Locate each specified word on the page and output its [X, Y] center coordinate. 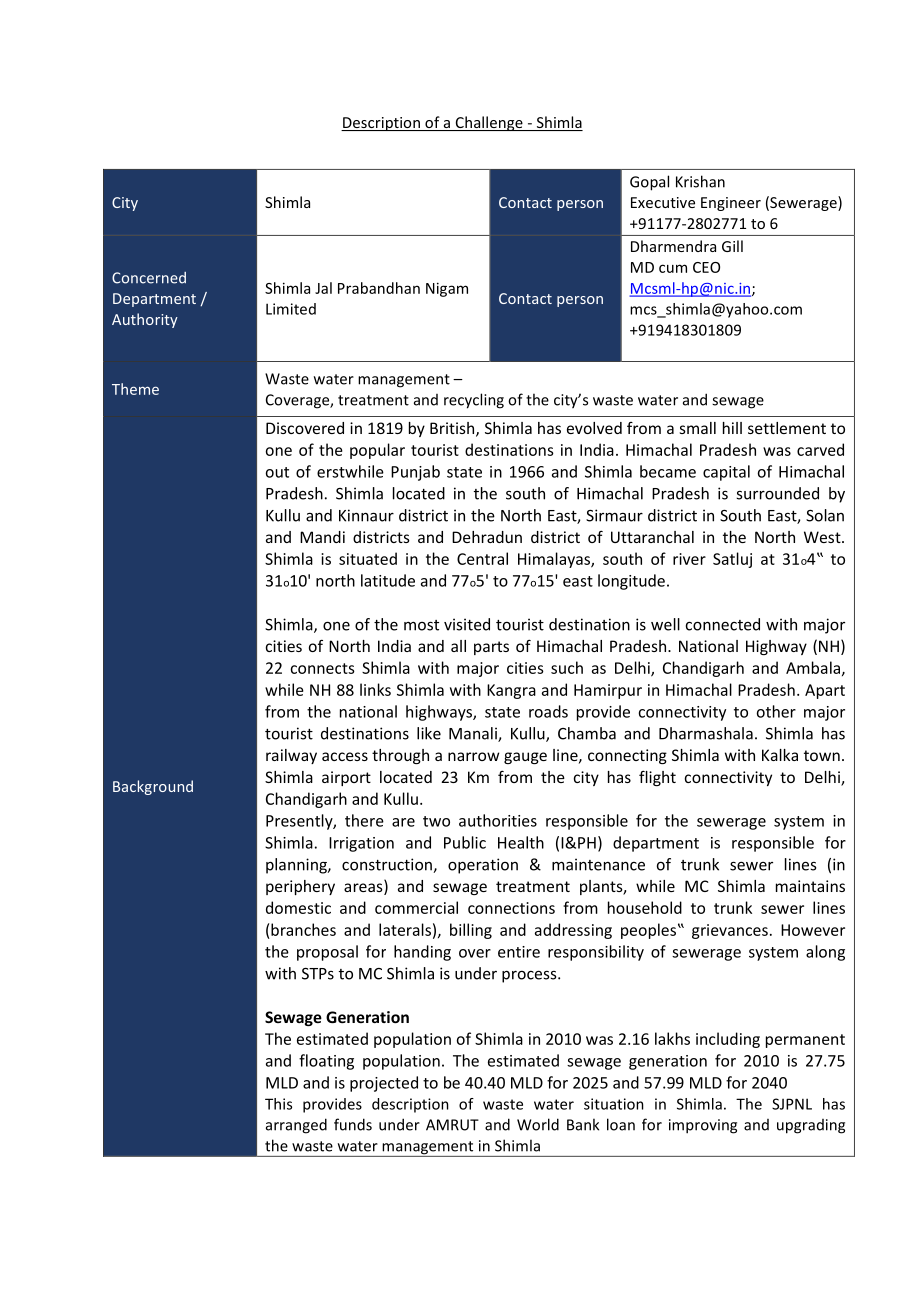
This [278, 1104]
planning [297, 866]
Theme [135, 389]
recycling [474, 401]
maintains [810, 886]
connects [322, 668]
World [538, 1124]
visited [467, 624]
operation [483, 866]
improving [703, 1126]
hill [732, 428]
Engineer [731, 204]
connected [723, 624]
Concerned [149, 278]
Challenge [489, 123]
